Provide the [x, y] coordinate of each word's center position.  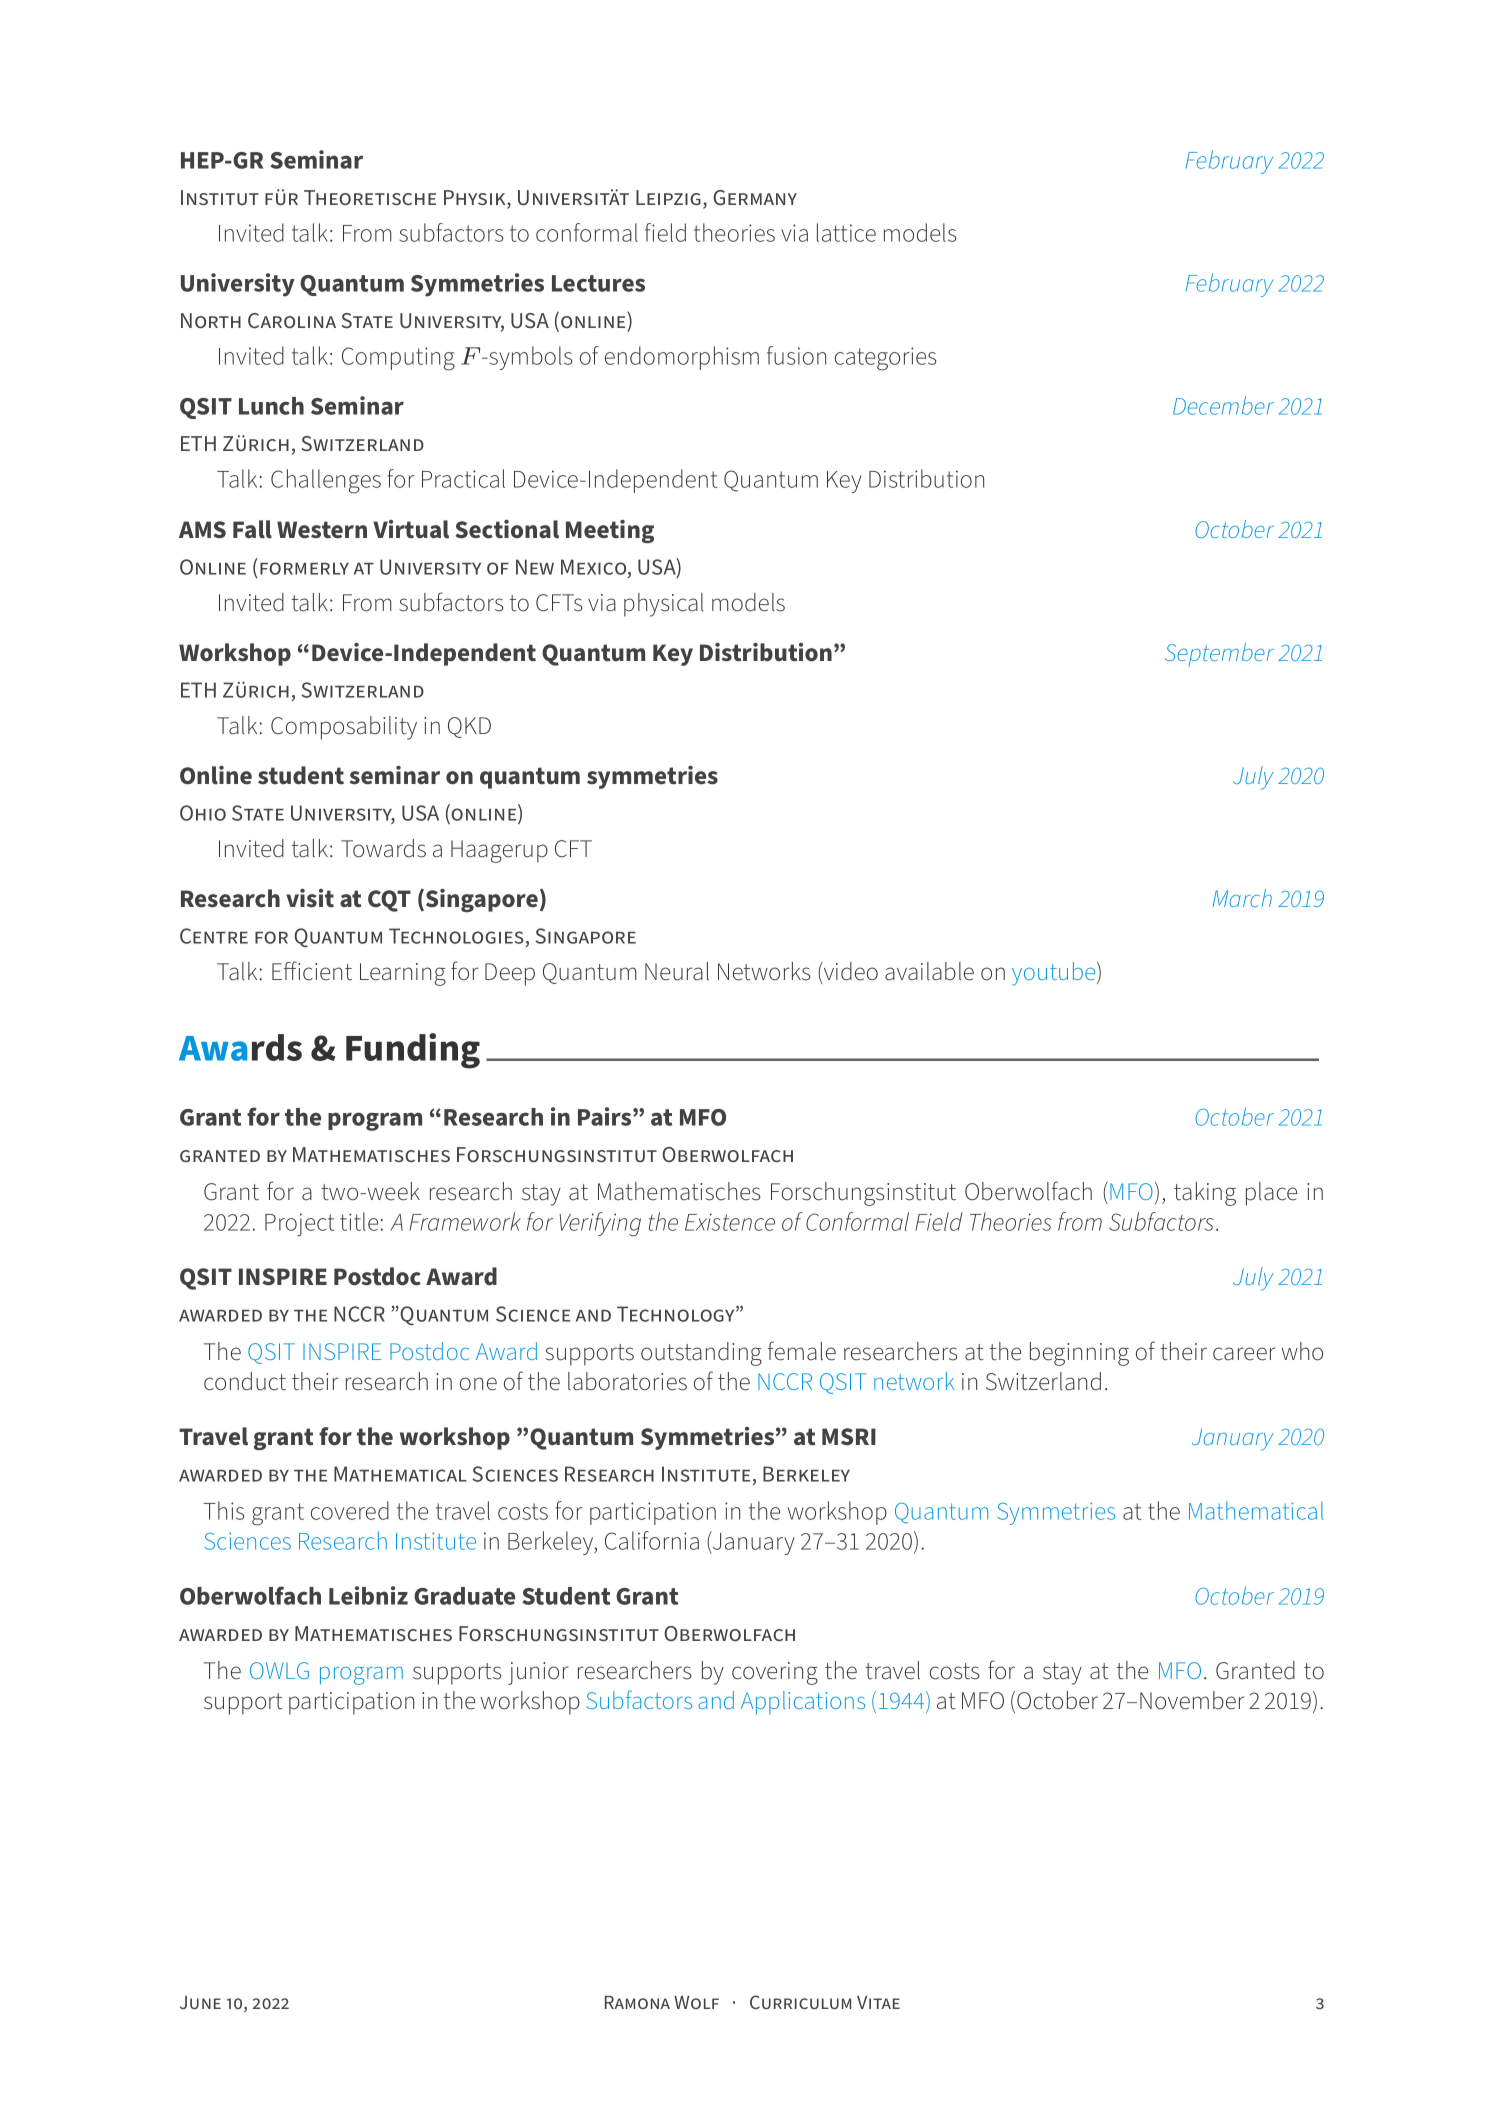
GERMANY [755, 197]
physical [664, 605]
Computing [398, 359]
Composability [344, 728]
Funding [413, 1051]
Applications [803, 1703]
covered [350, 1510]
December [1223, 405]
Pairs [606, 1116]
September [1219, 654]
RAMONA [637, 2002]
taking [1205, 1194]
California [652, 1540]
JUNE [200, 2002]
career [1244, 1354]
